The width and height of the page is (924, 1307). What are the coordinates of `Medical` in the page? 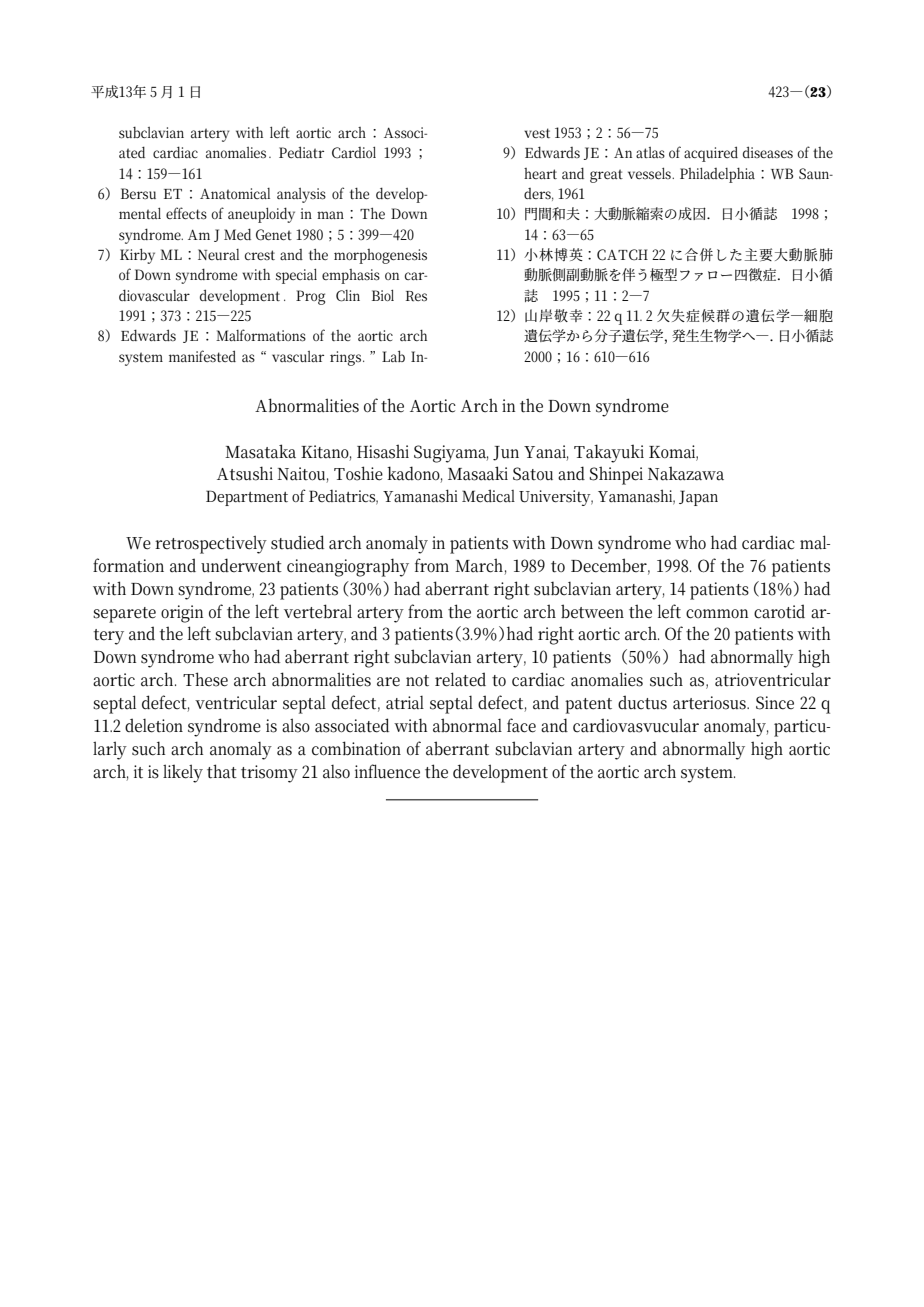 It's located at (488, 496).
